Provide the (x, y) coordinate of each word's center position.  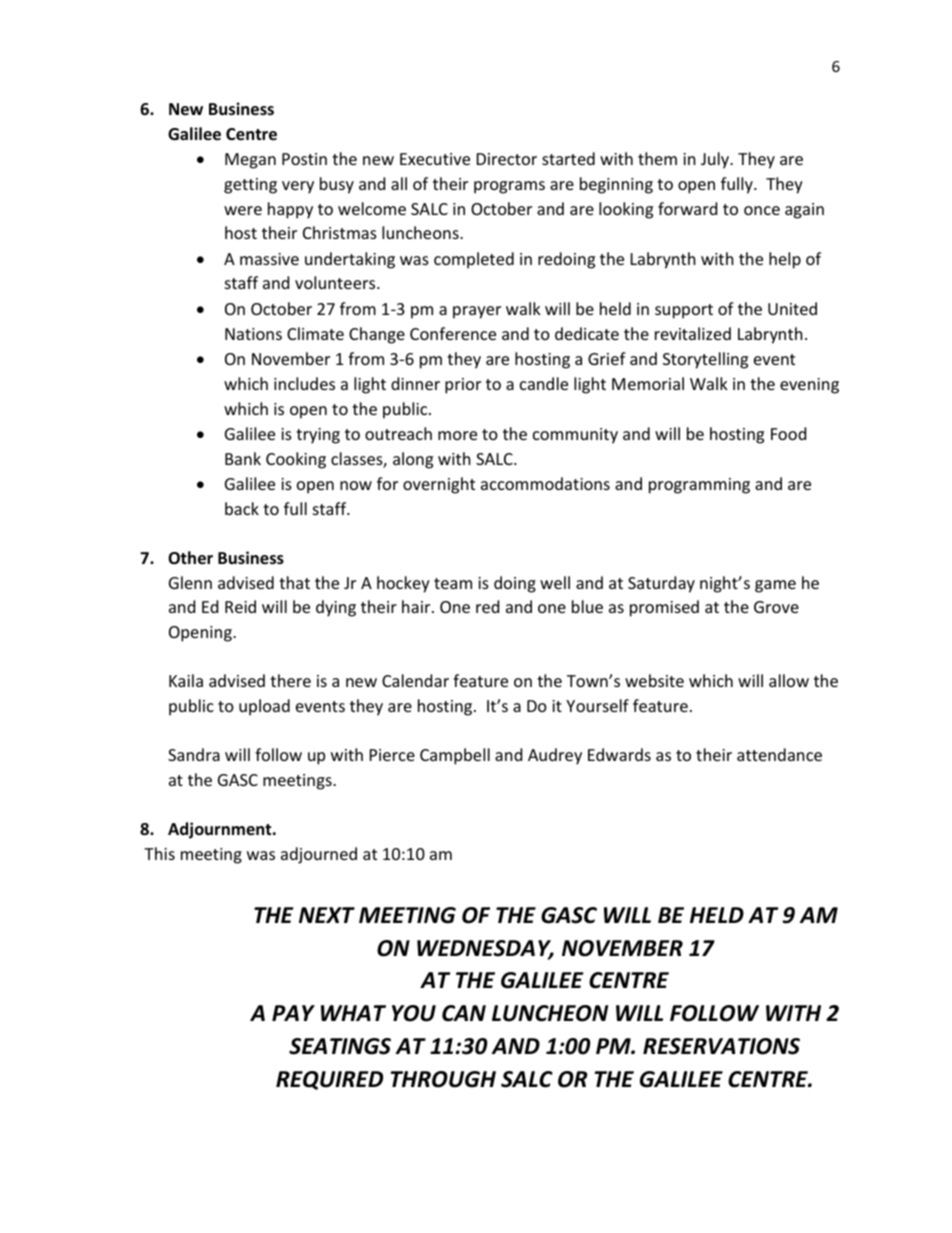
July (716, 160)
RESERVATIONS (721, 1046)
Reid (240, 606)
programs (509, 187)
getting (250, 186)
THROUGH (443, 1079)
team (453, 583)
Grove (776, 607)
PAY (293, 1013)
